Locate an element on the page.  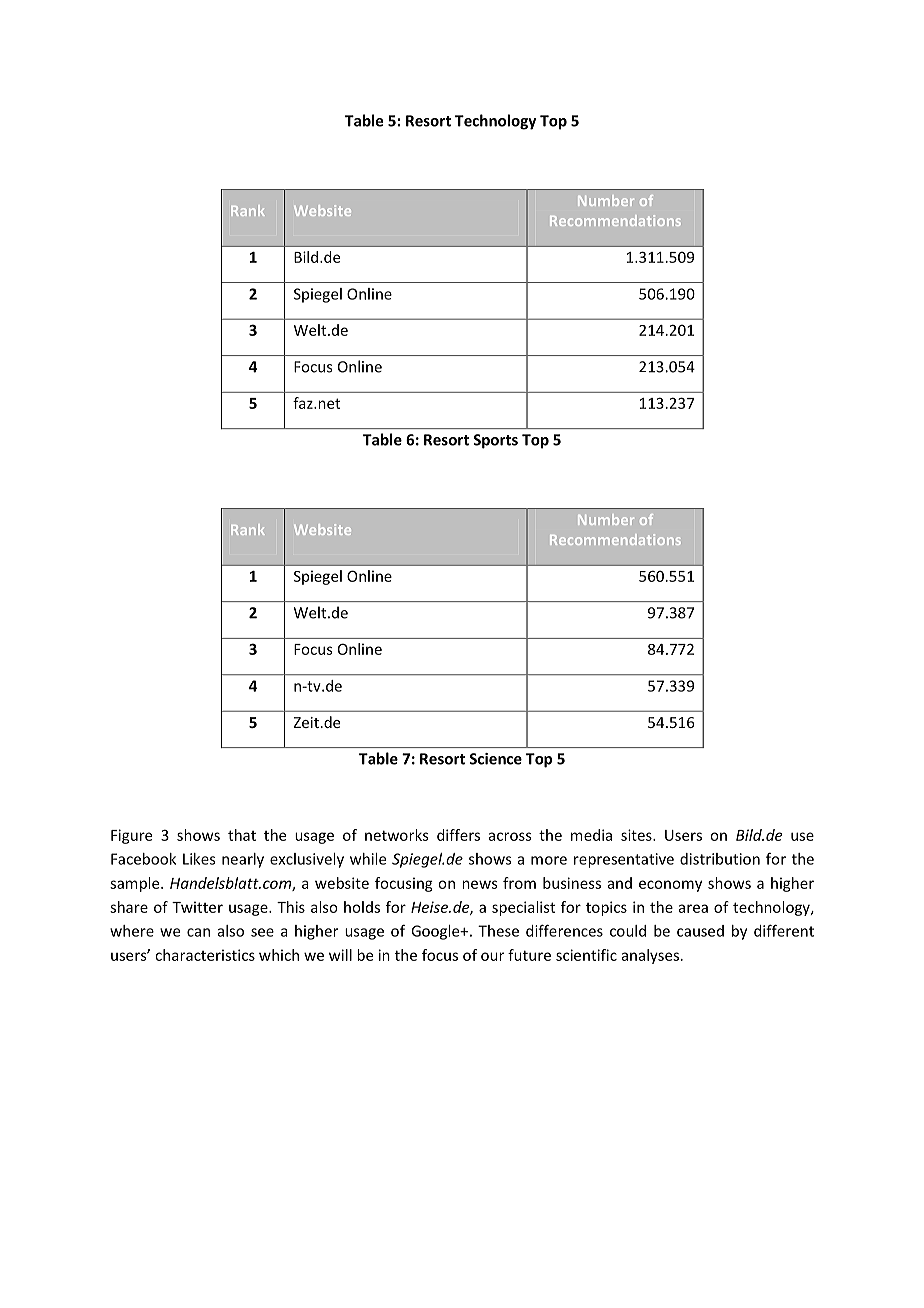
can is located at coordinates (198, 932).
